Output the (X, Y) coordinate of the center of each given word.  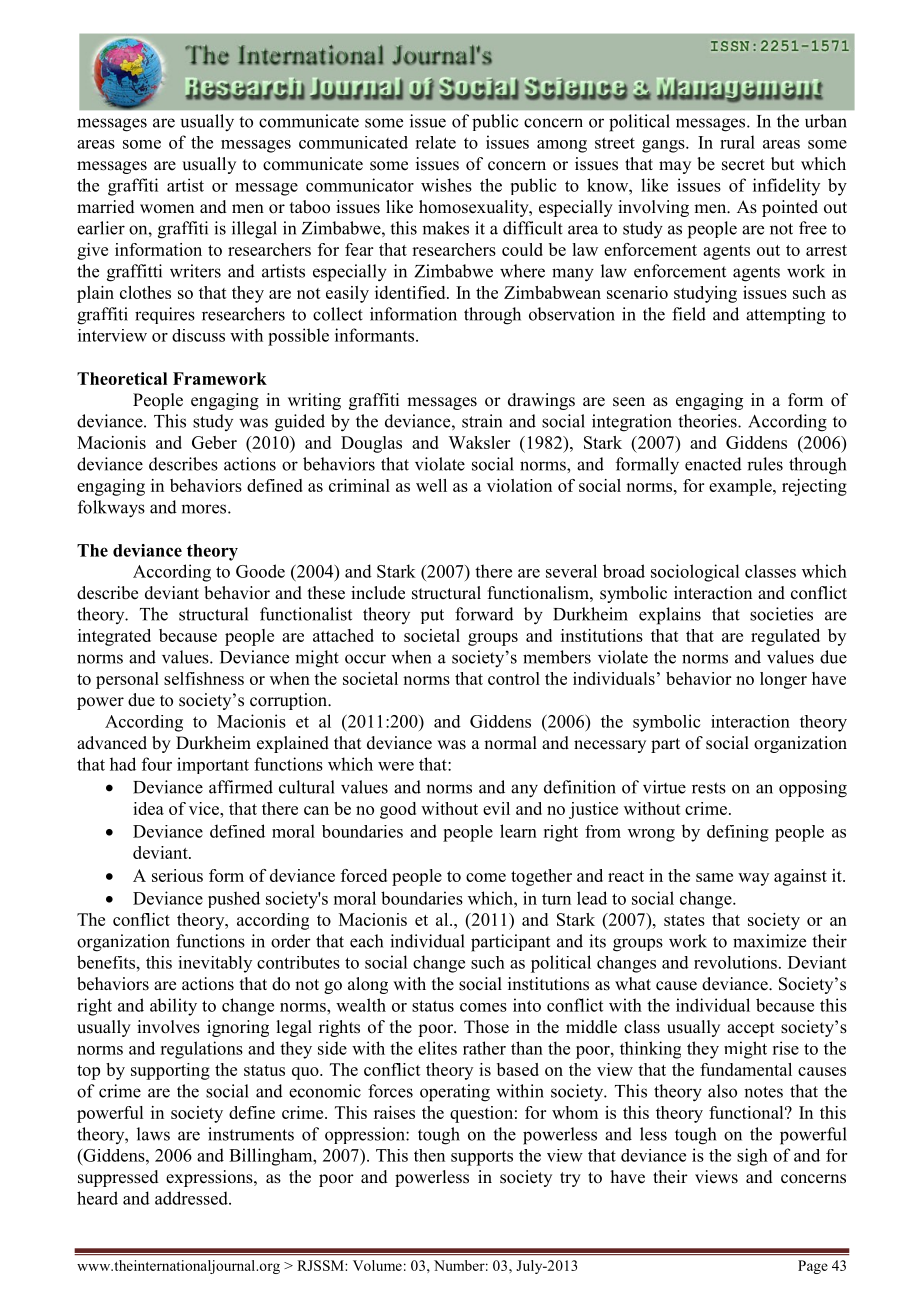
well (431, 485)
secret (743, 165)
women (167, 209)
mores (205, 509)
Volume (377, 1265)
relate (435, 142)
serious (177, 875)
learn (518, 831)
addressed (192, 1198)
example (741, 487)
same (714, 877)
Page (813, 1267)
